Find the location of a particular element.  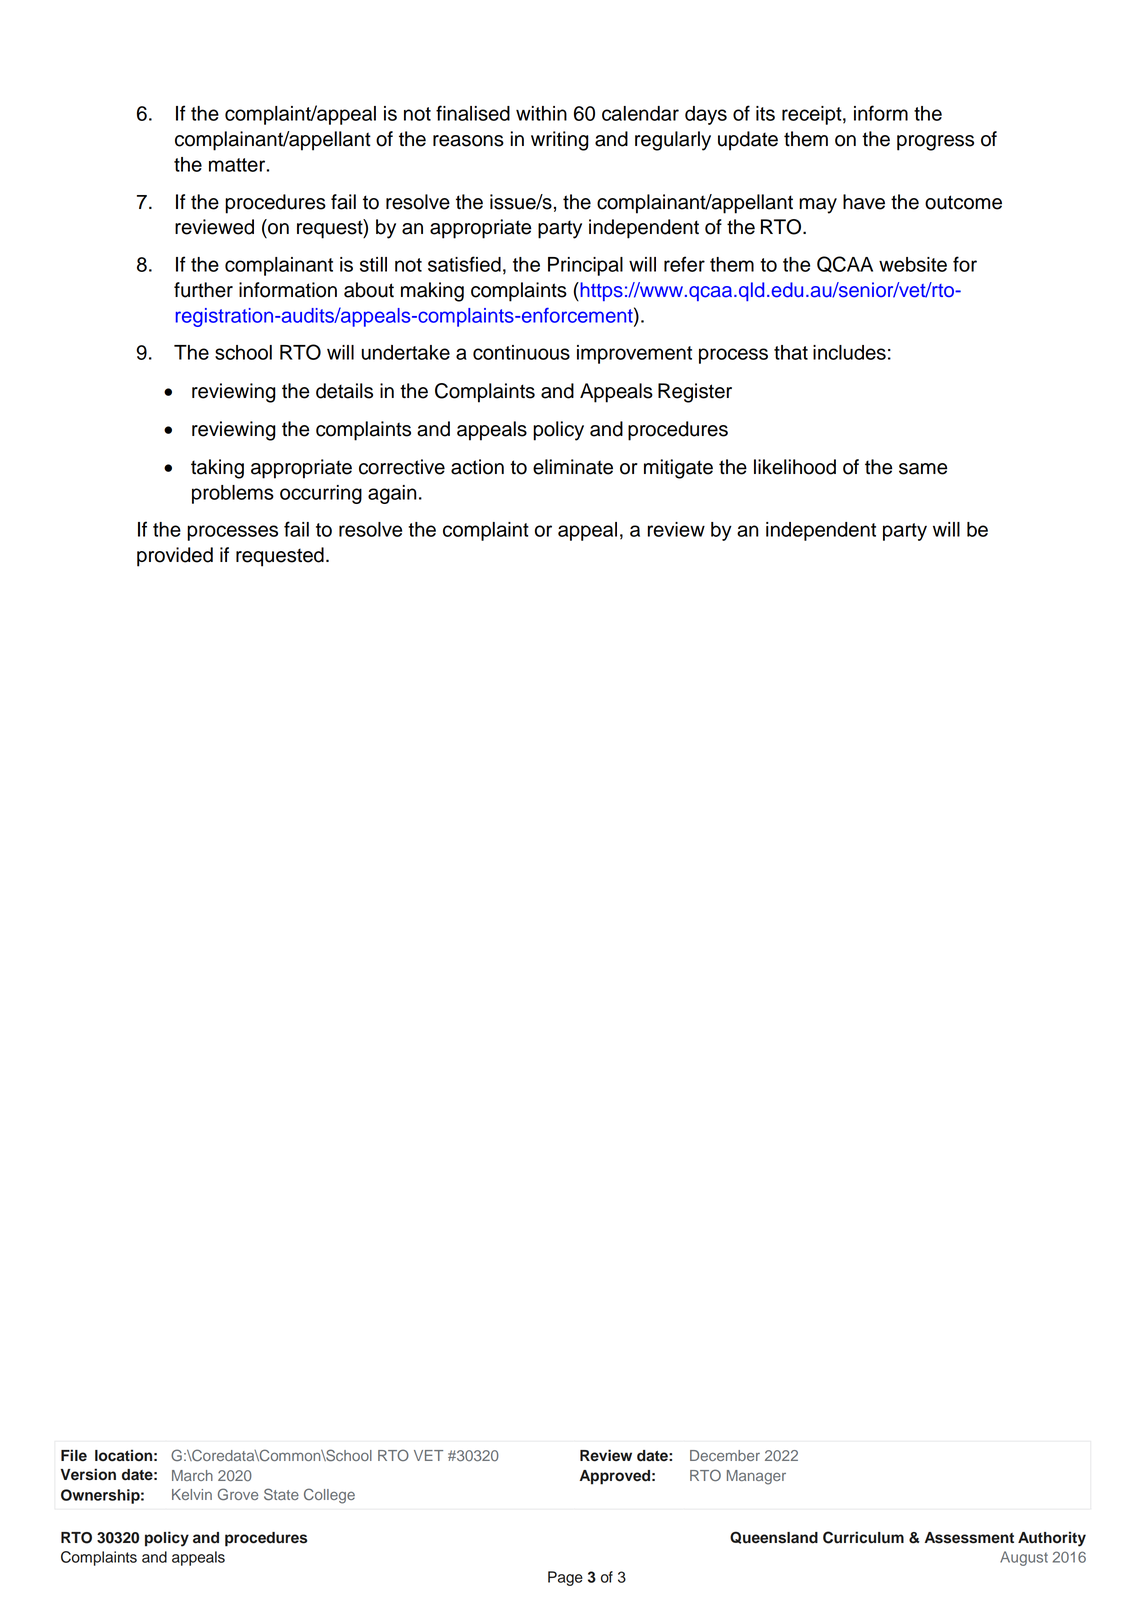

progress is located at coordinates (935, 143).
